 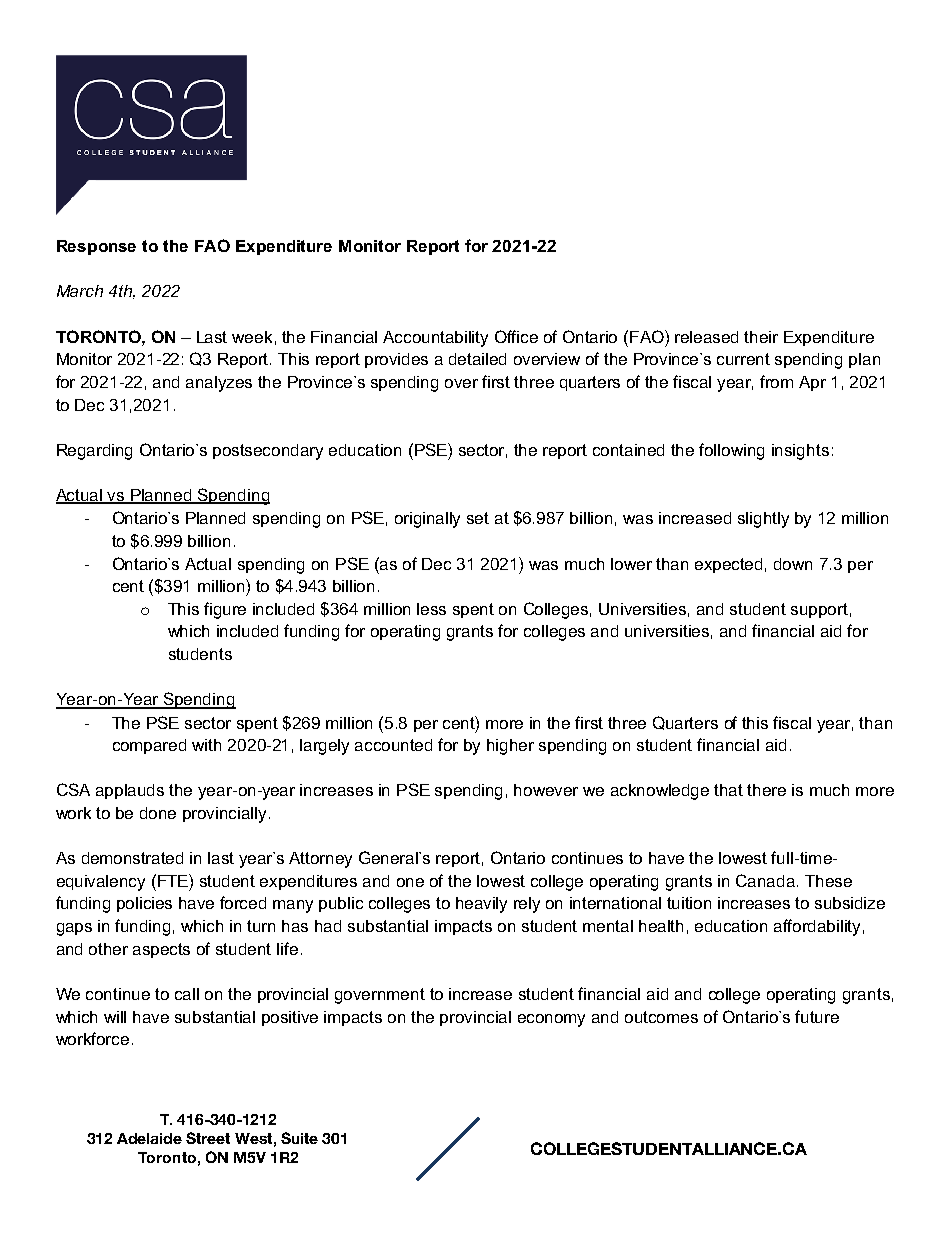 I want to click on their, so click(x=761, y=337).
